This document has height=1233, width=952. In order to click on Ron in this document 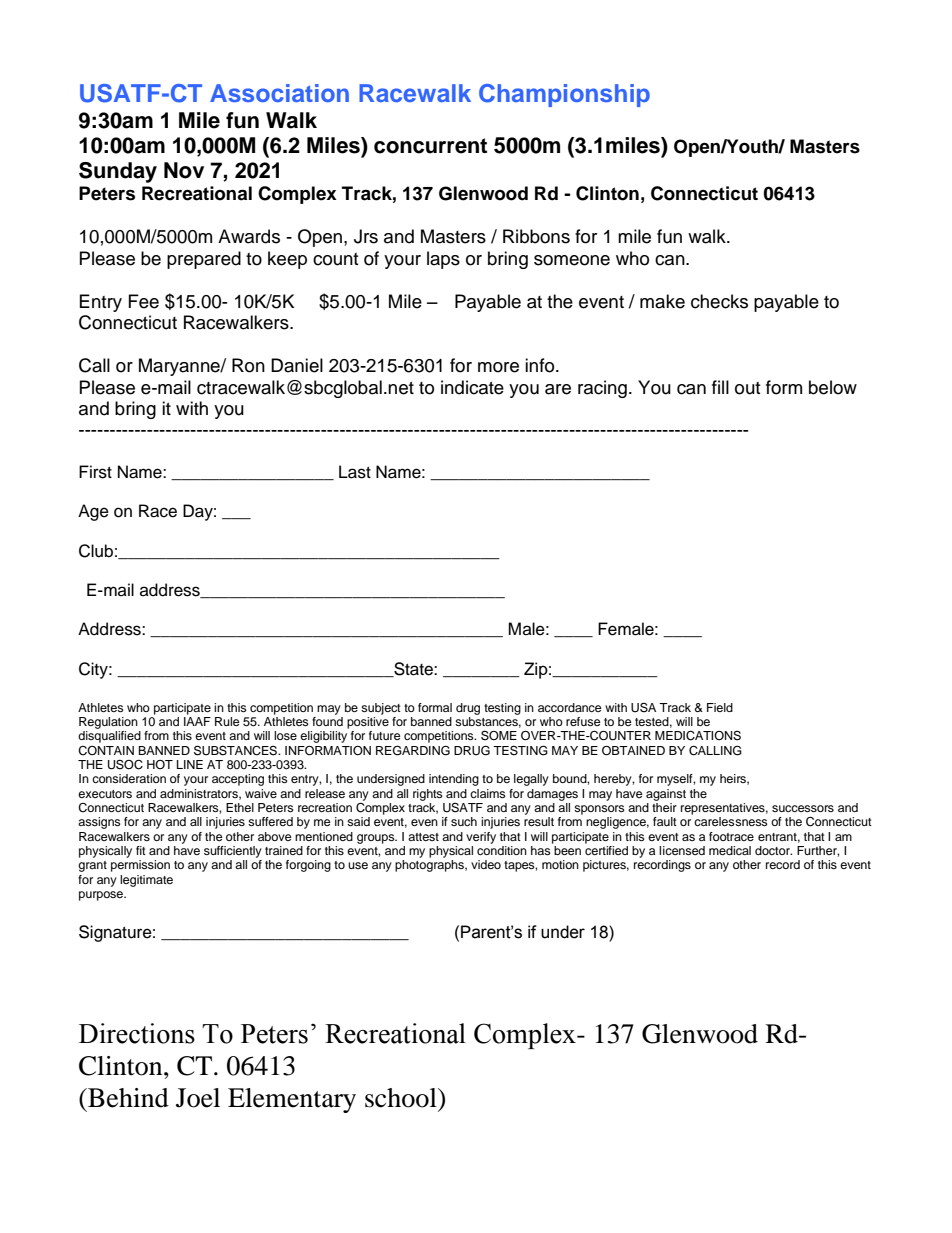, I will do `click(248, 365)`.
